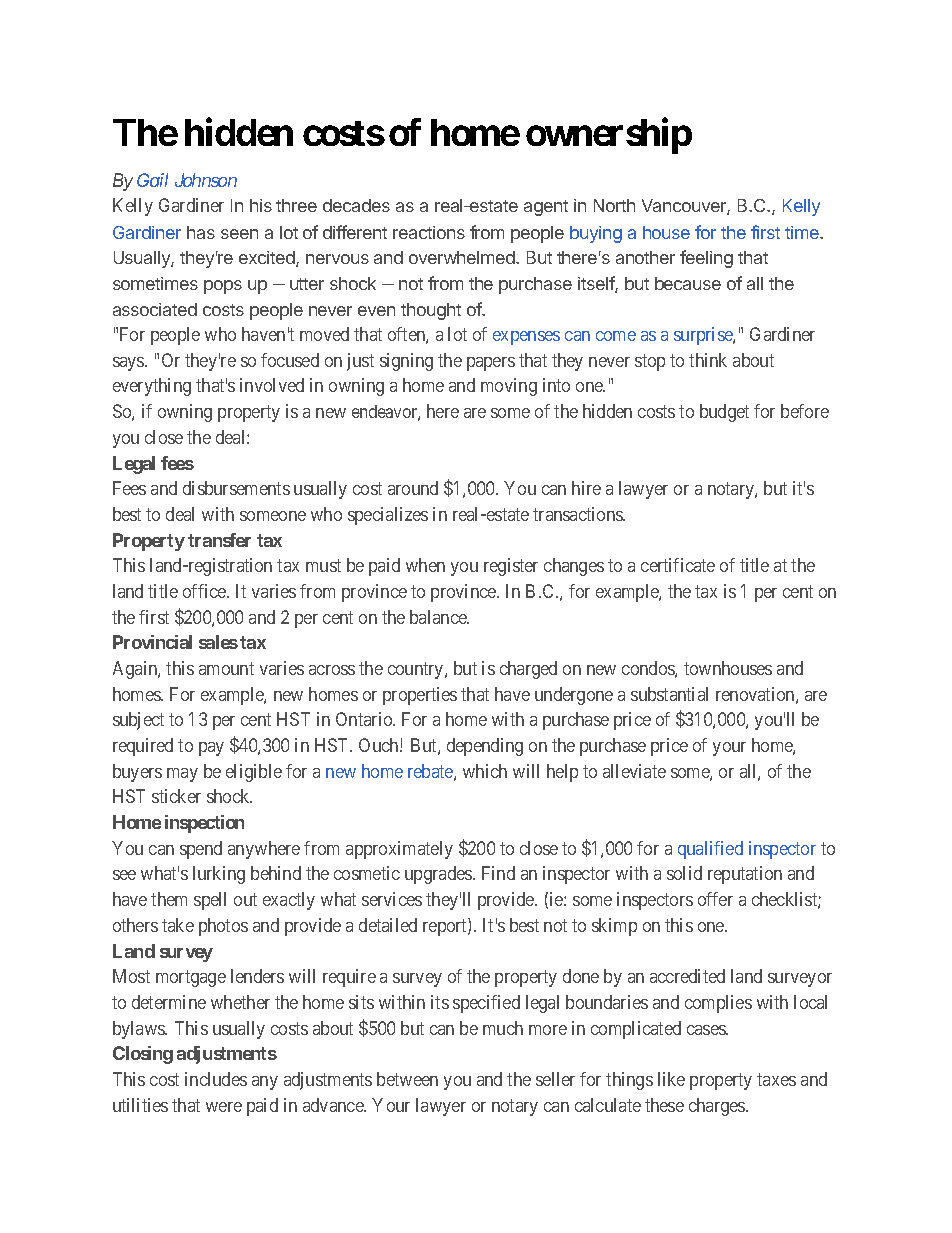 This screenshot has height=1233, width=952. Describe the element at coordinates (546, 208) in the screenshot. I see `agent` at that location.
